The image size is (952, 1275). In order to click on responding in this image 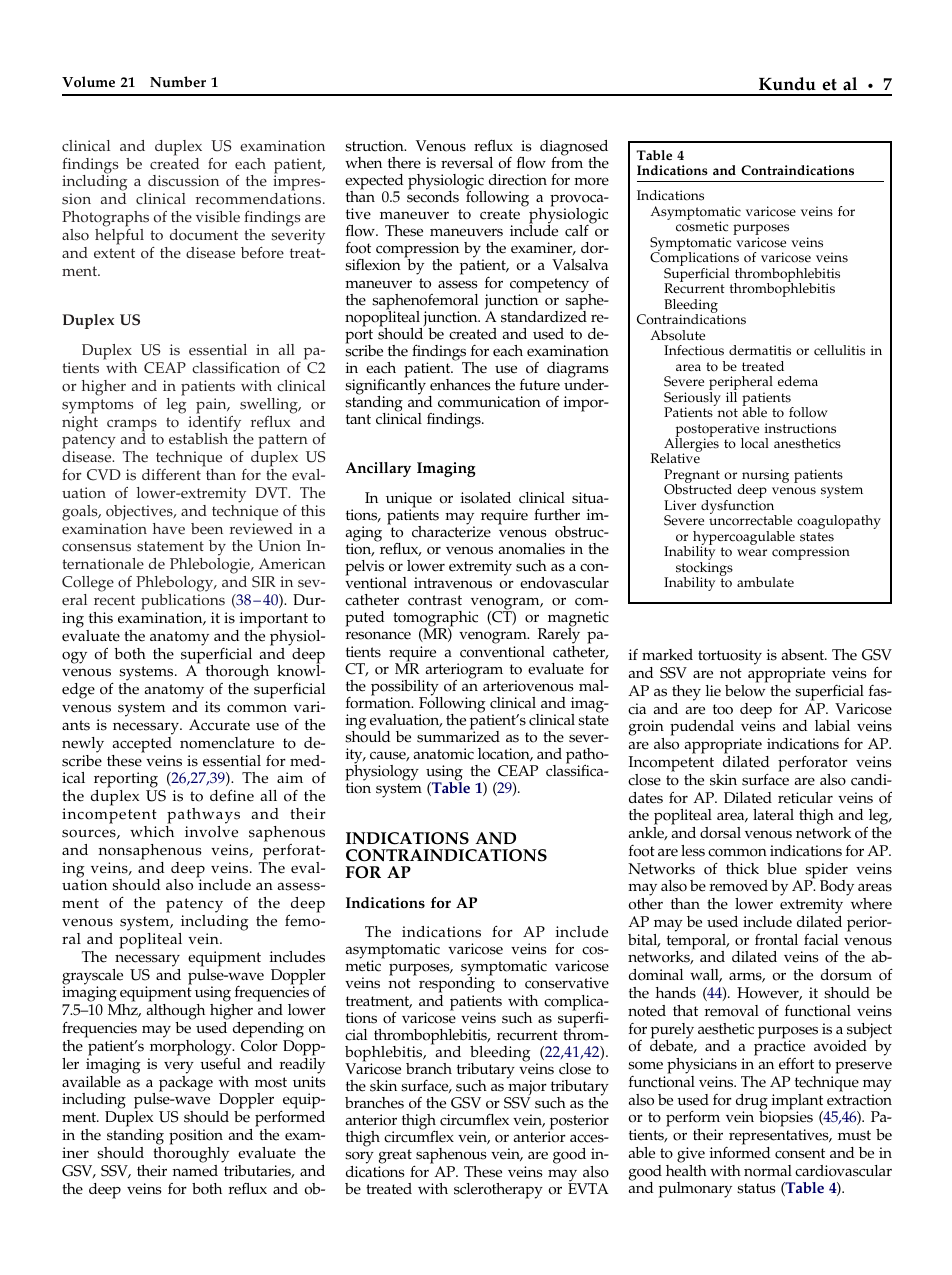, I will do `click(457, 985)`.
